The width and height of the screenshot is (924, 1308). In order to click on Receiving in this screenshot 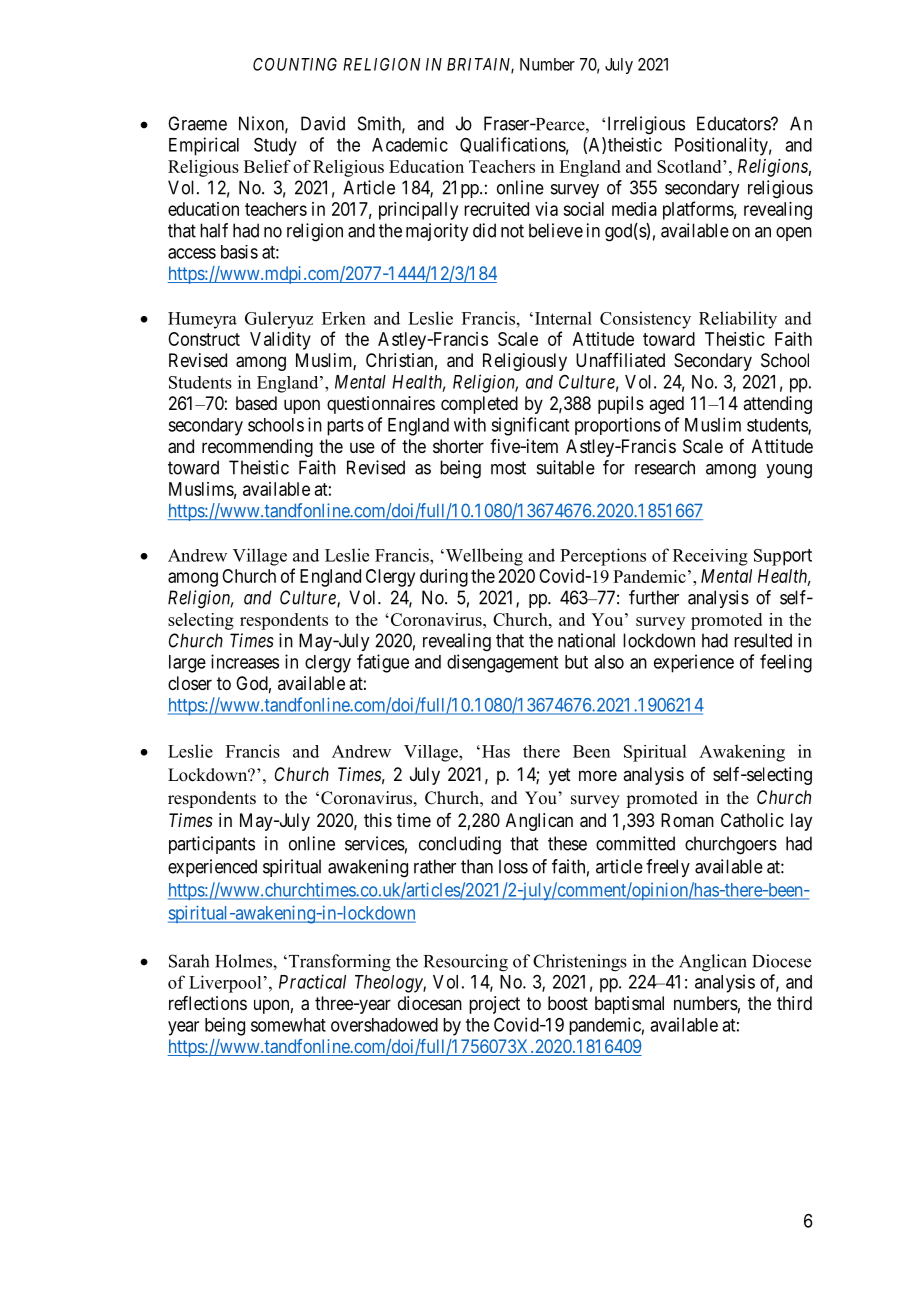, I will do `click(710, 557)`.
